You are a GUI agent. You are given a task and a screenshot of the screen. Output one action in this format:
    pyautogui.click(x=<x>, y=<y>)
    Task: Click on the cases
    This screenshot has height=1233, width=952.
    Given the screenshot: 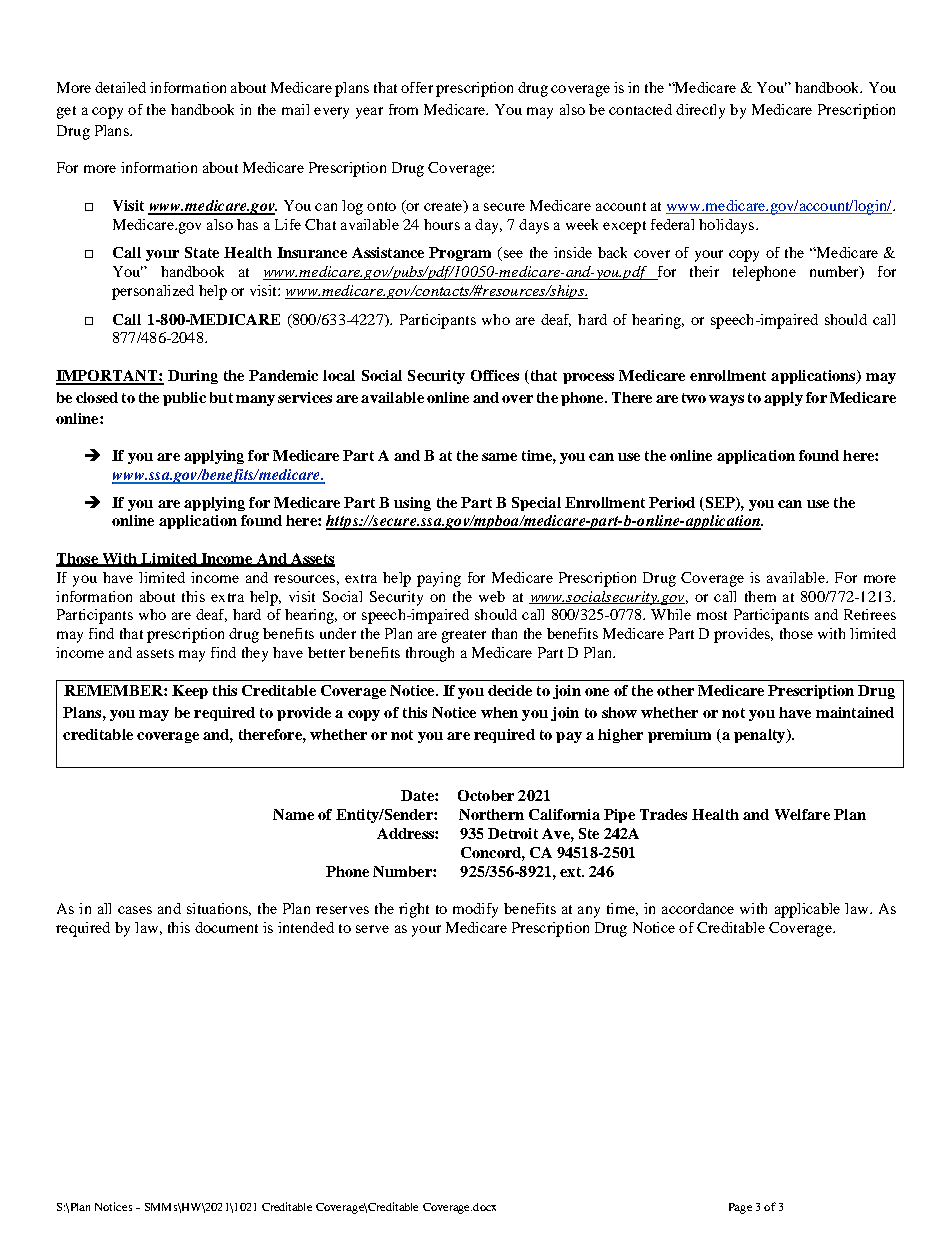 What is the action you would take?
    pyautogui.click(x=135, y=910)
